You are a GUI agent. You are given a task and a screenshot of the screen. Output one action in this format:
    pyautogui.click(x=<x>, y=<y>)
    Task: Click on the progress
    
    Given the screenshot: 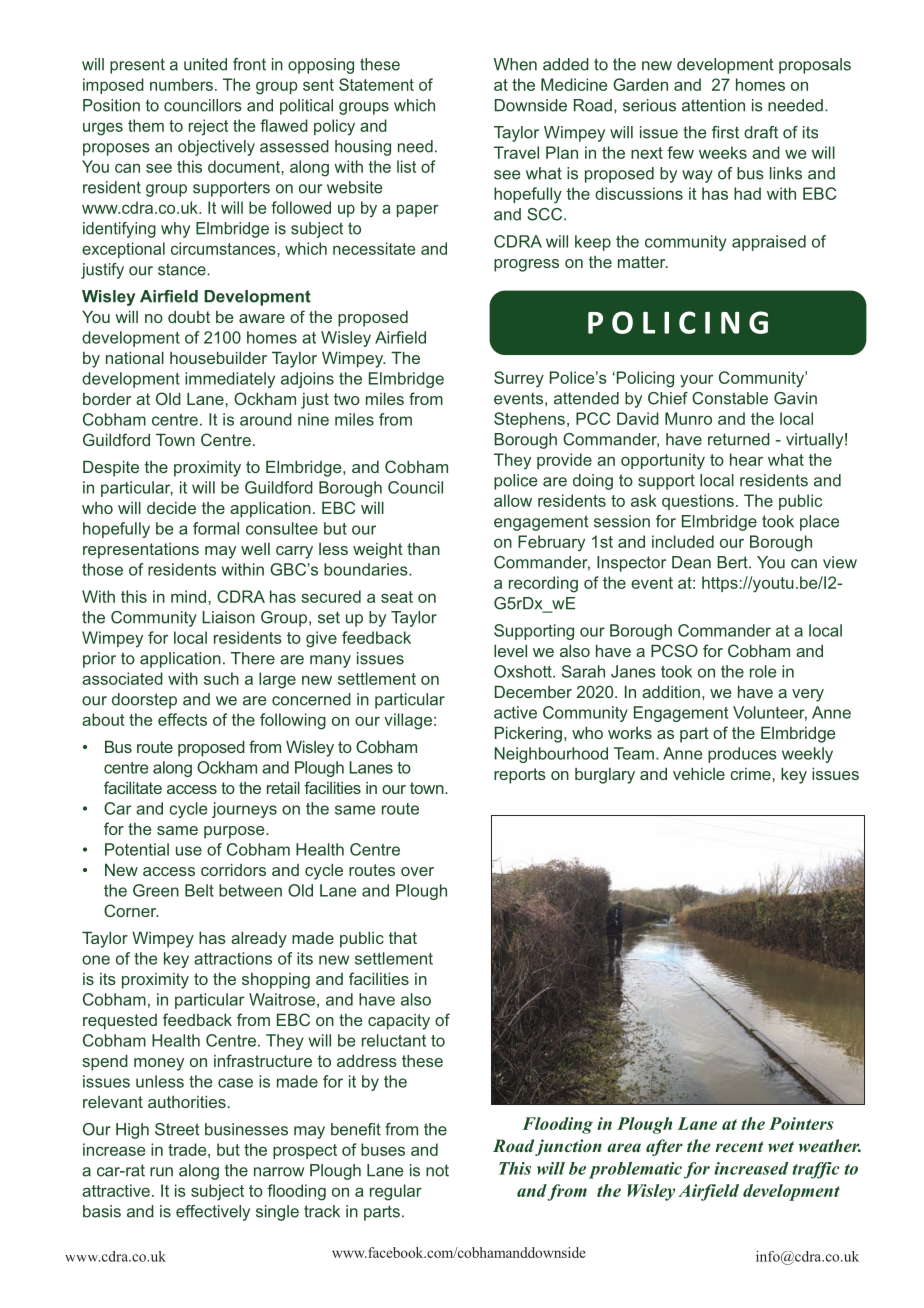 What is the action you would take?
    pyautogui.click(x=526, y=265)
